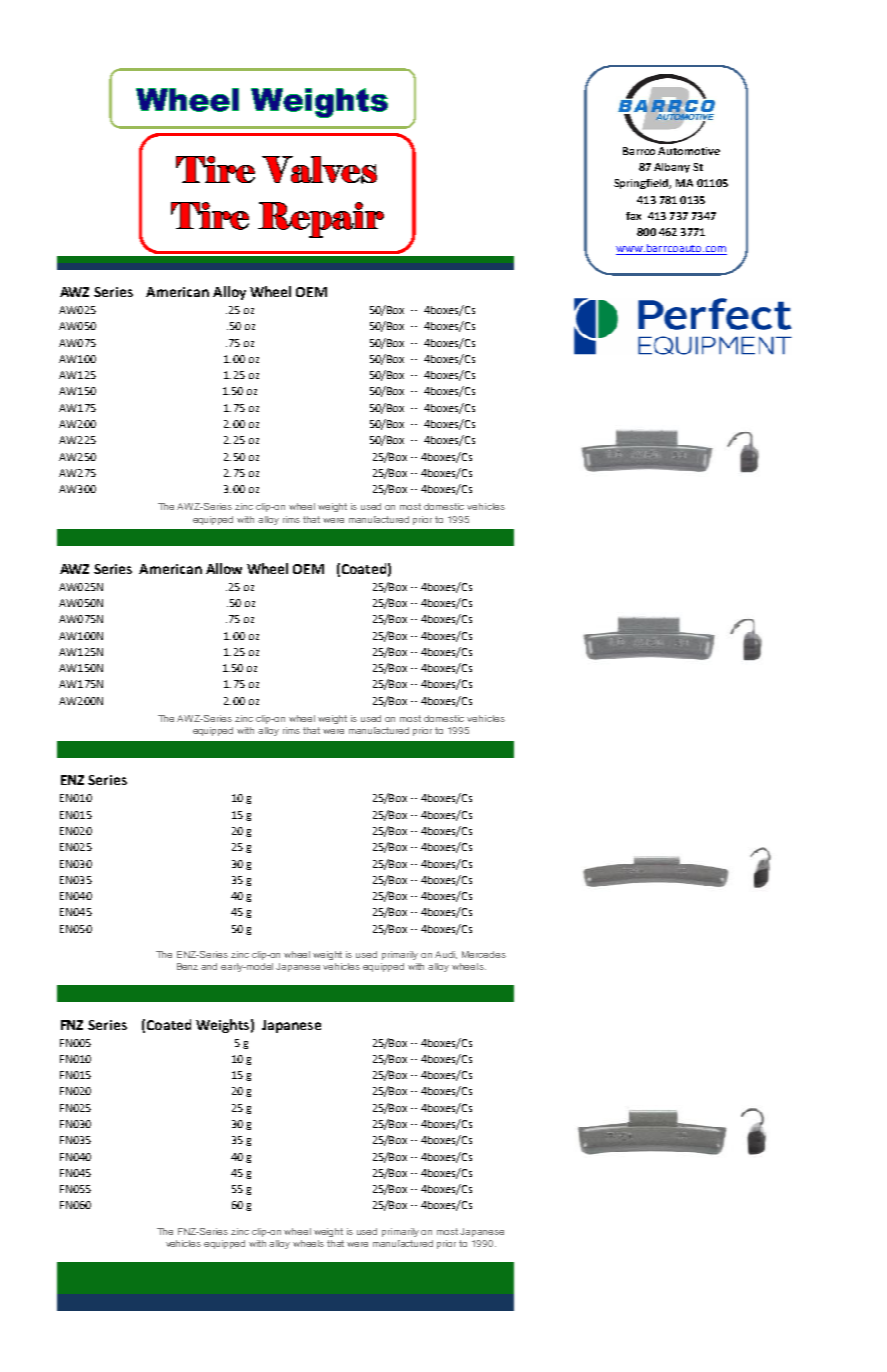 The width and height of the screenshot is (887, 1372). I want to click on Mercedes, so click(484, 954).
